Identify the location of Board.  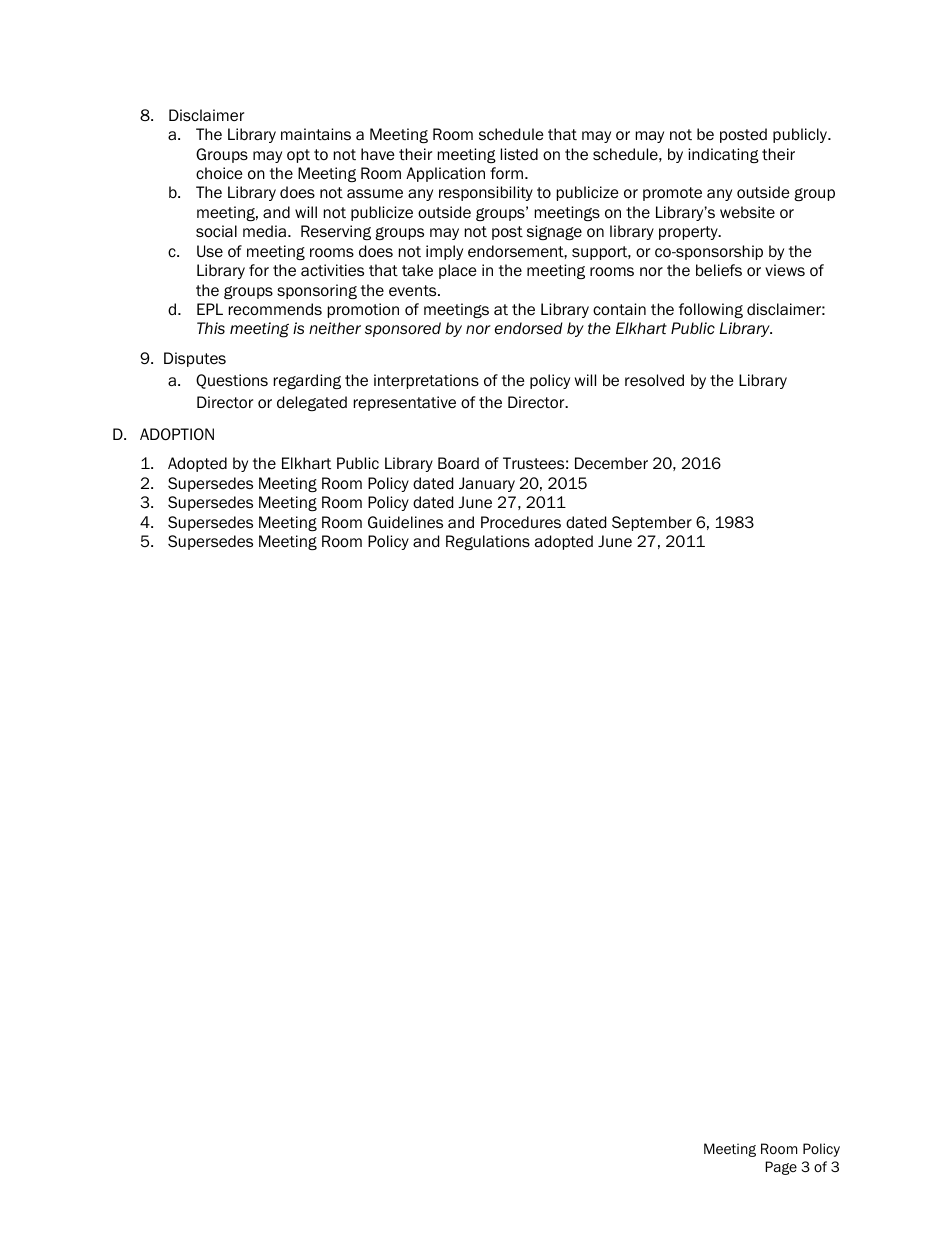
(458, 463).
